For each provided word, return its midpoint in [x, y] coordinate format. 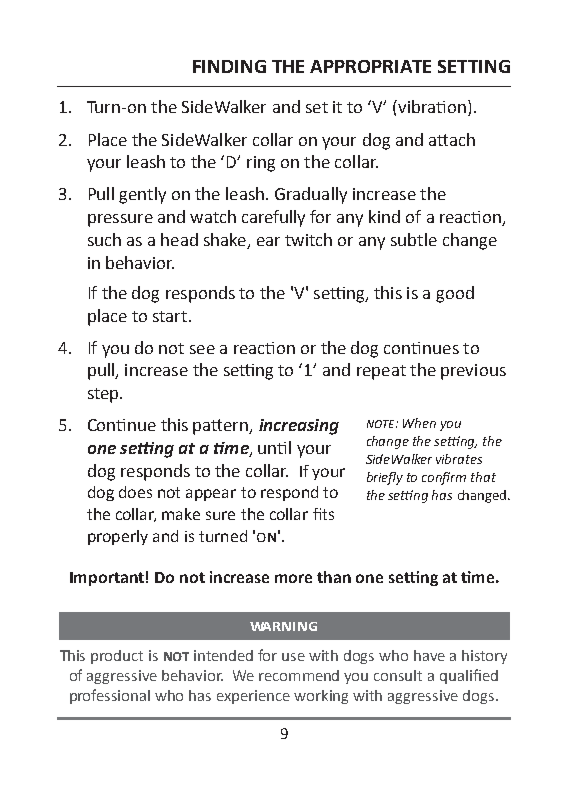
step [104, 395]
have [429, 655]
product [117, 657]
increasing [299, 427]
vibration [432, 106]
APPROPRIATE [370, 66]
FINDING [229, 66]
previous [473, 372]
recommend [299, 675]
